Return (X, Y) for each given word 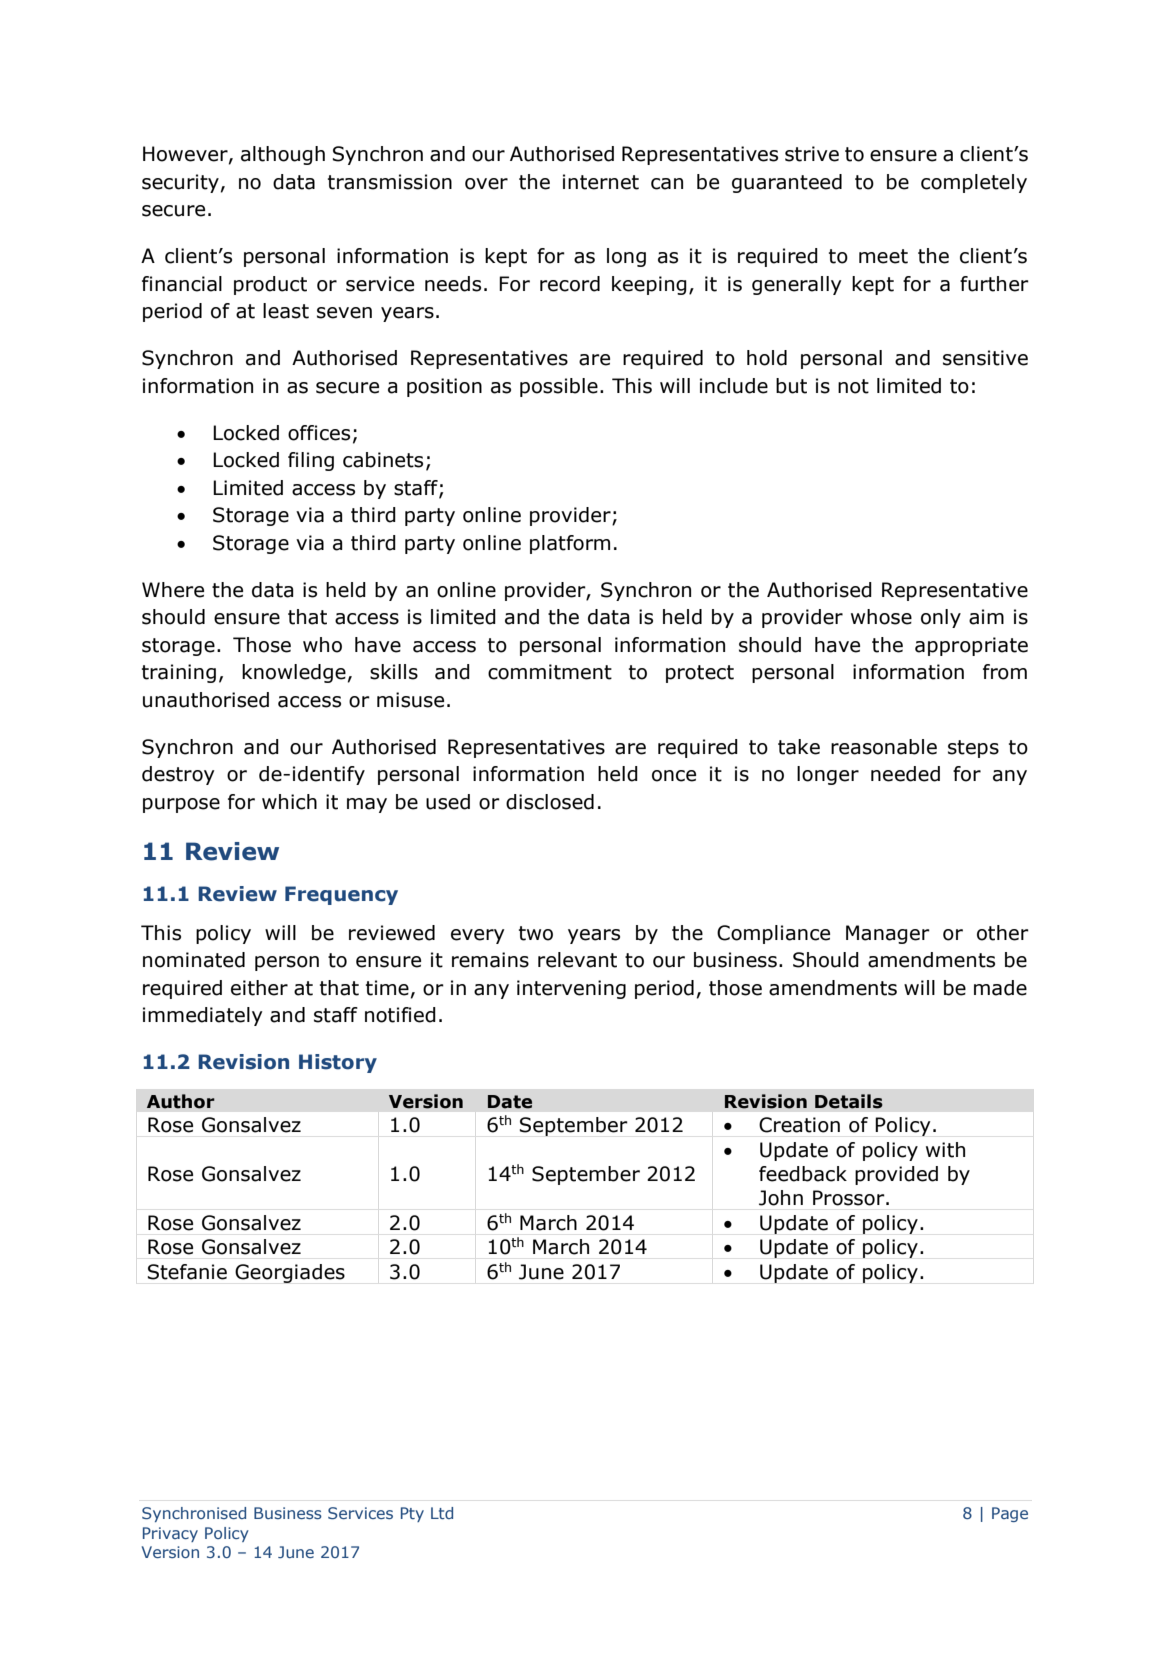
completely (974, 183)
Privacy (170, 1534)
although (283, 155)
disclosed (550, 802)
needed (905, 774)
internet (601, 182)
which (289, 802)
